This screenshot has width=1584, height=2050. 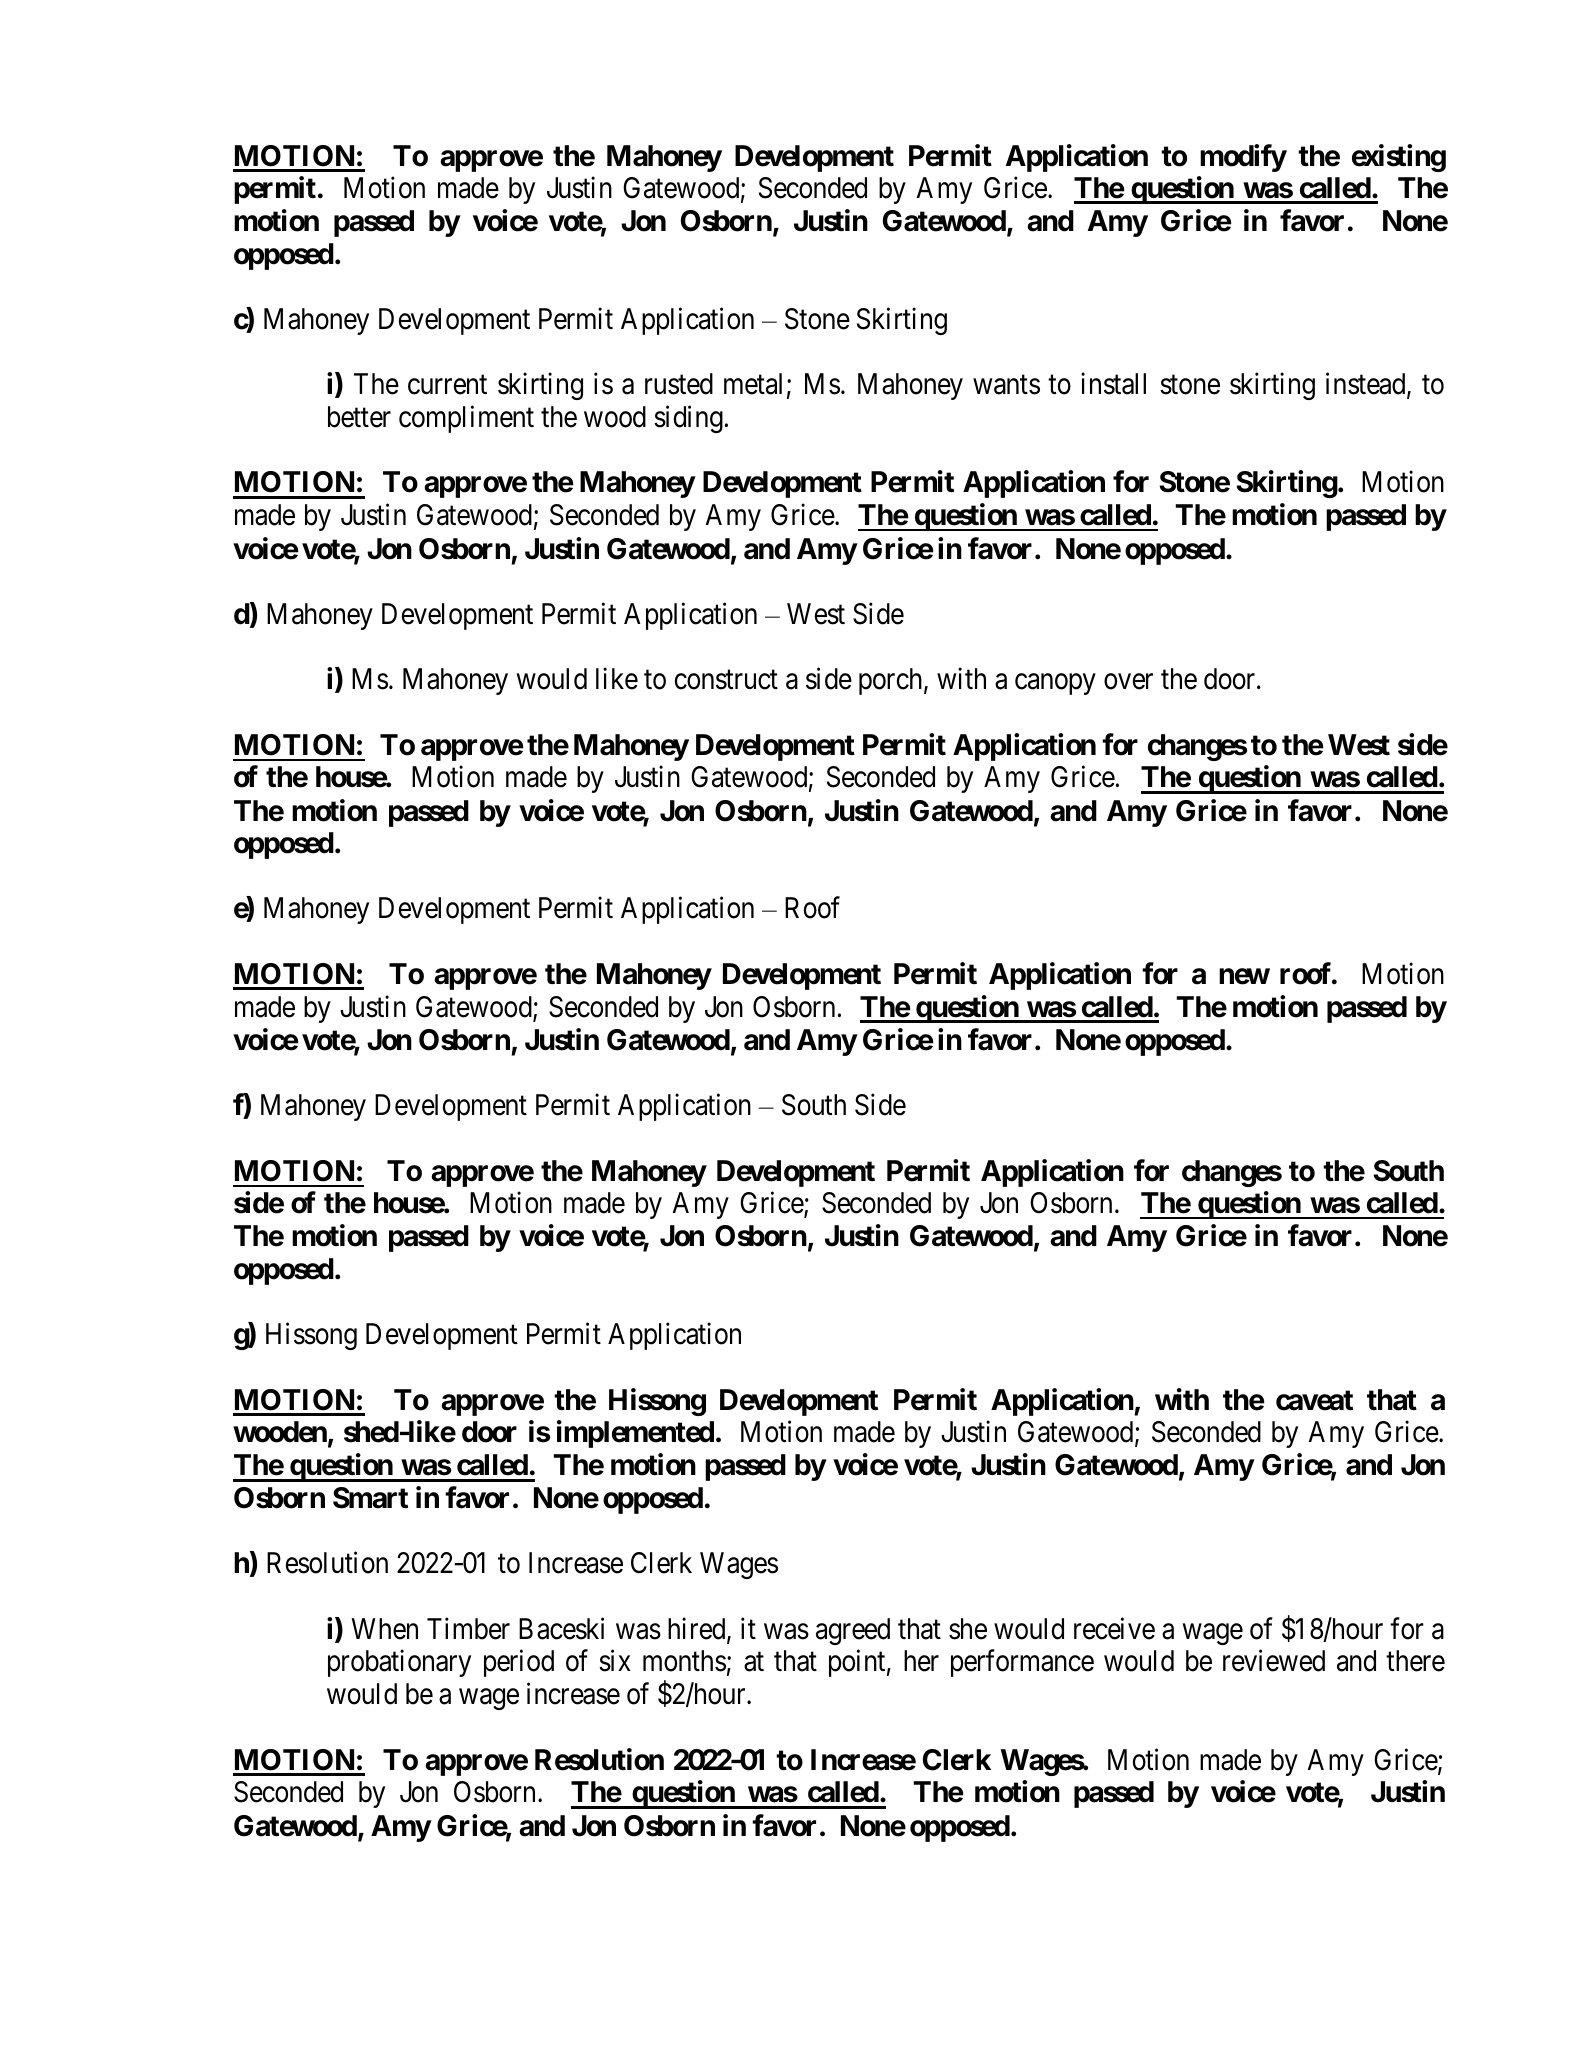 What do you see at coordinates (447, 385) in the screenshot?
I see `current` at bounding box center [447, 385].
